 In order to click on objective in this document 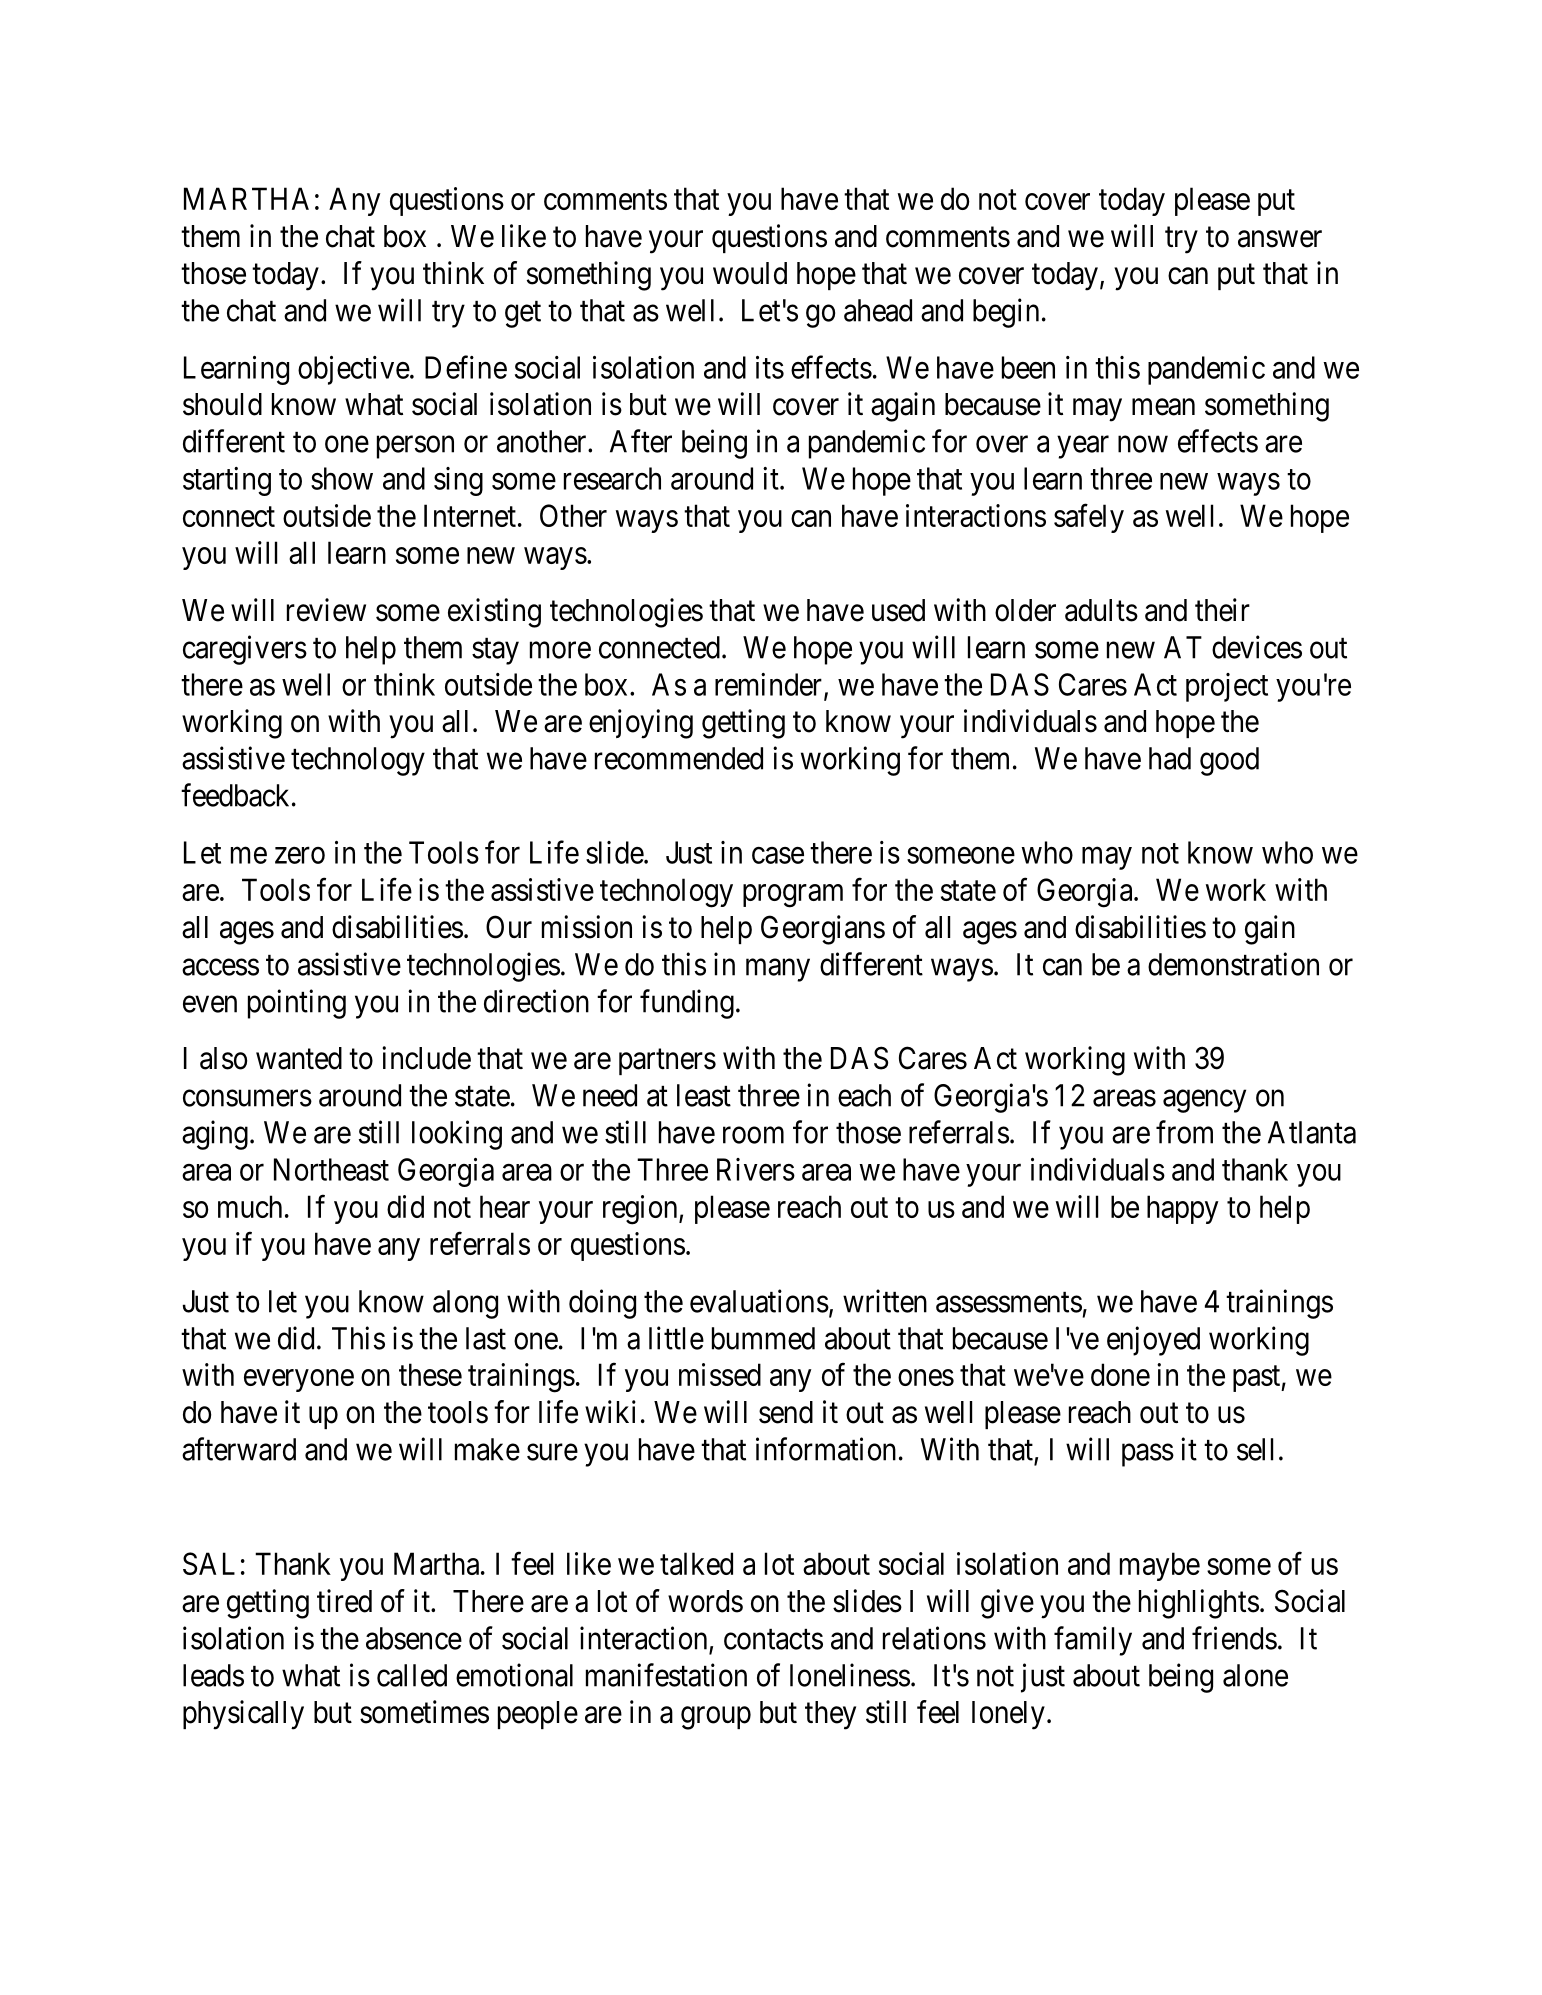, I will do `click(354, 370)`.
